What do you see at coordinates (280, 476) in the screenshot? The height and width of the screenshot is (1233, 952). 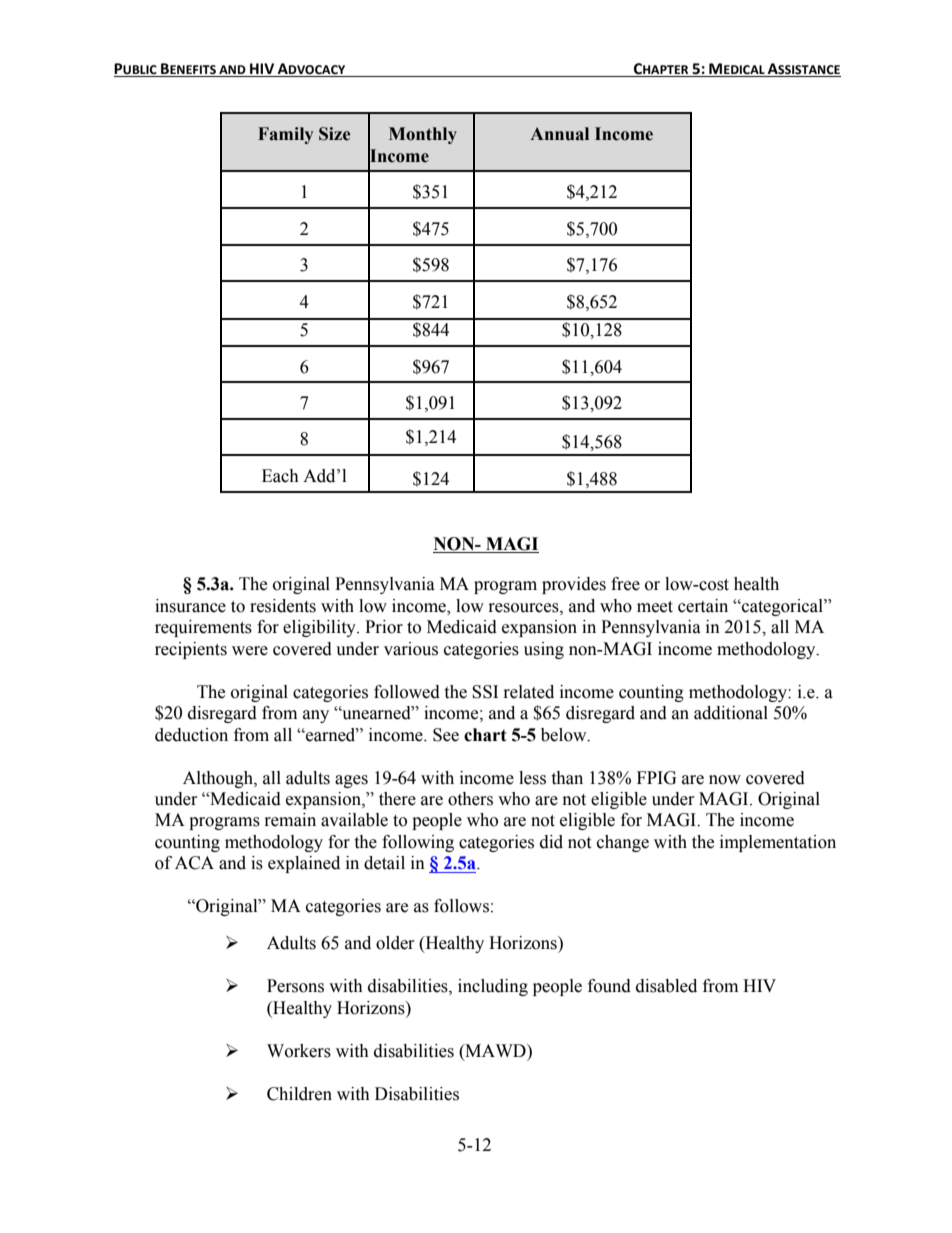 I see `Each` at bounding box center [280, 476].
